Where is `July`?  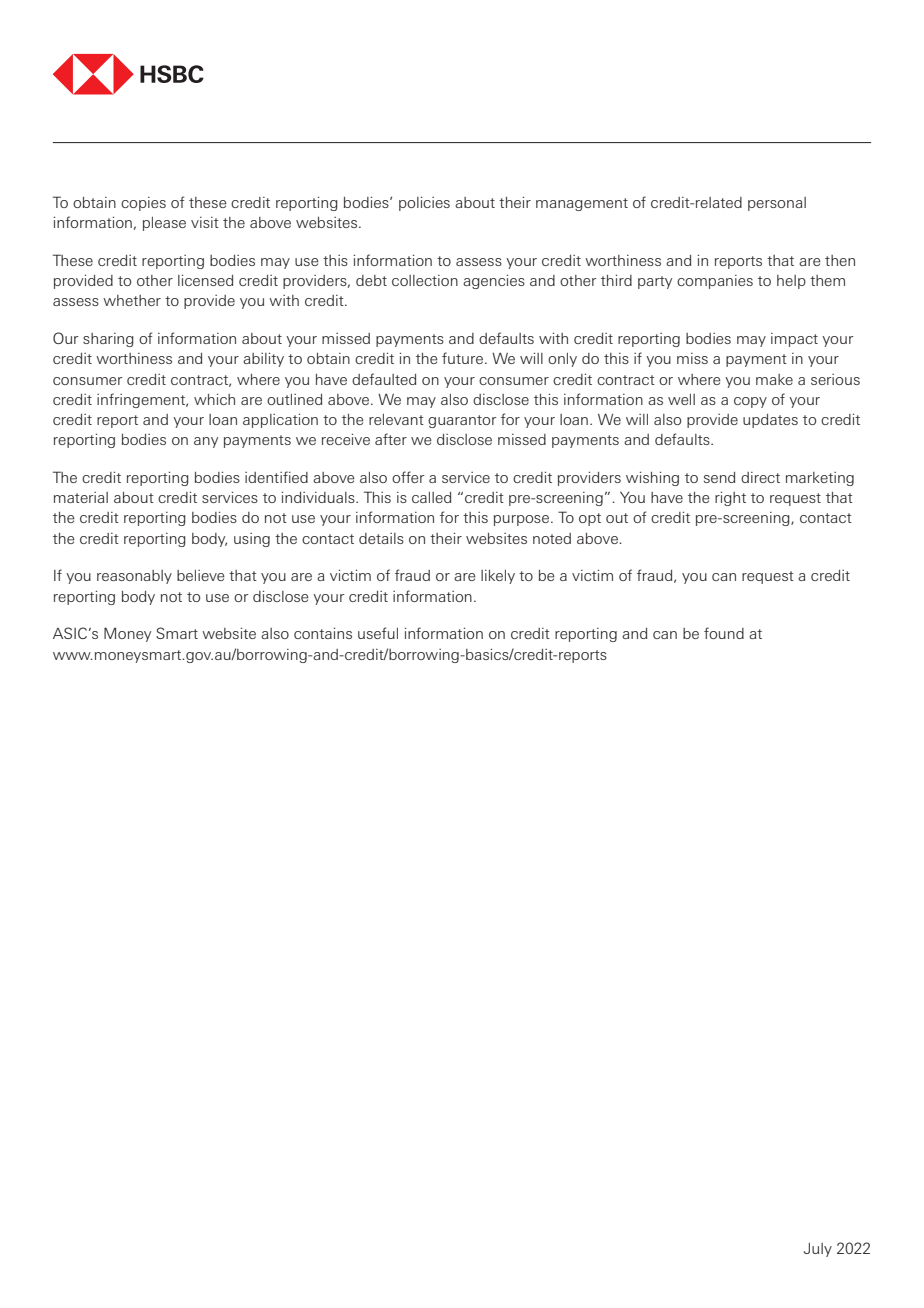
July is located at coordinates (818, 1250).
